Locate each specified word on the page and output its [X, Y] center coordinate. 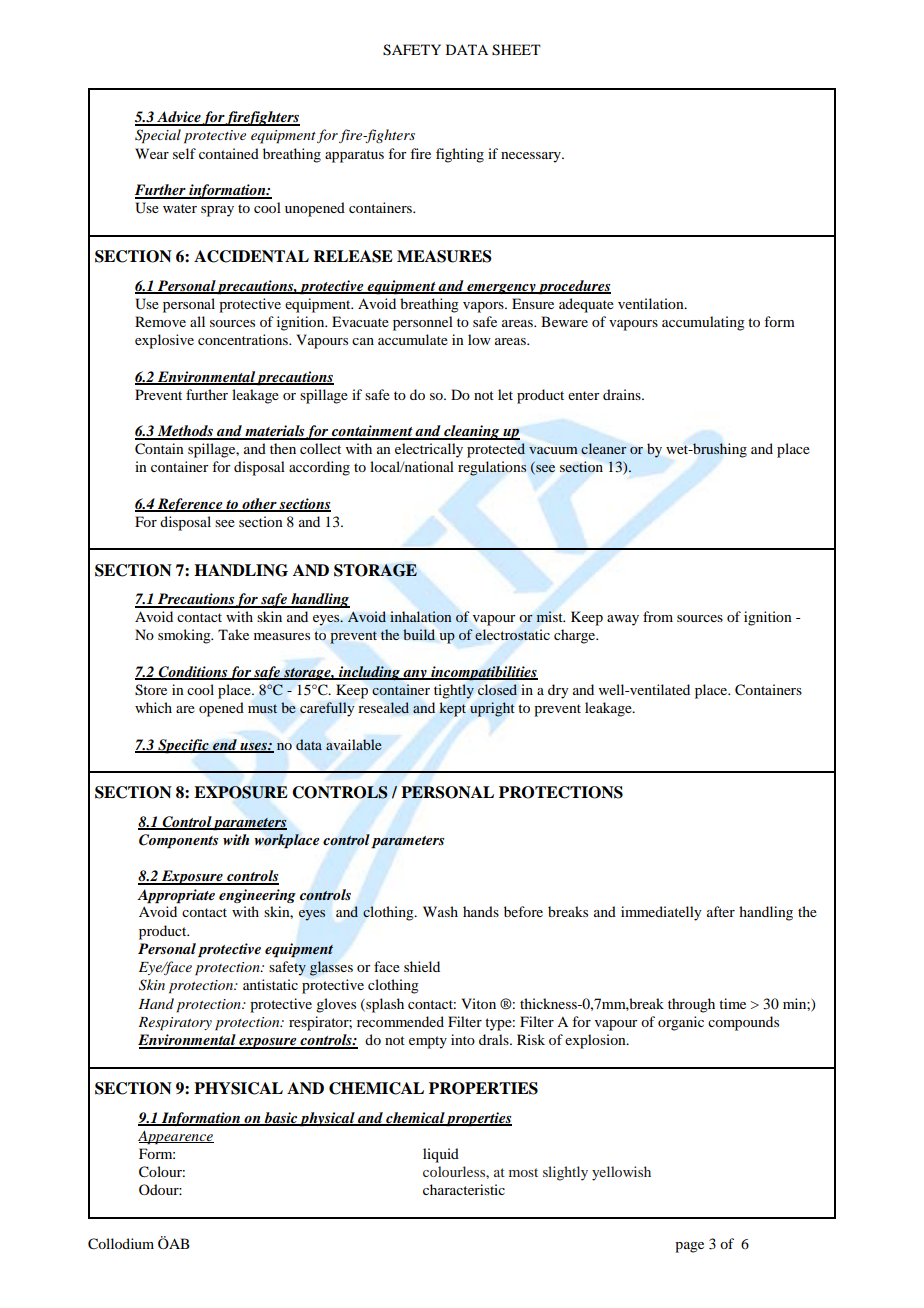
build [419, 635]
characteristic [464, 1189]
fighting [460, 155]
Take [233, 634]
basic [281, 1118]
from [658, 616]
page [689, 1247]
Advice [178, 118]
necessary [532, 157]
